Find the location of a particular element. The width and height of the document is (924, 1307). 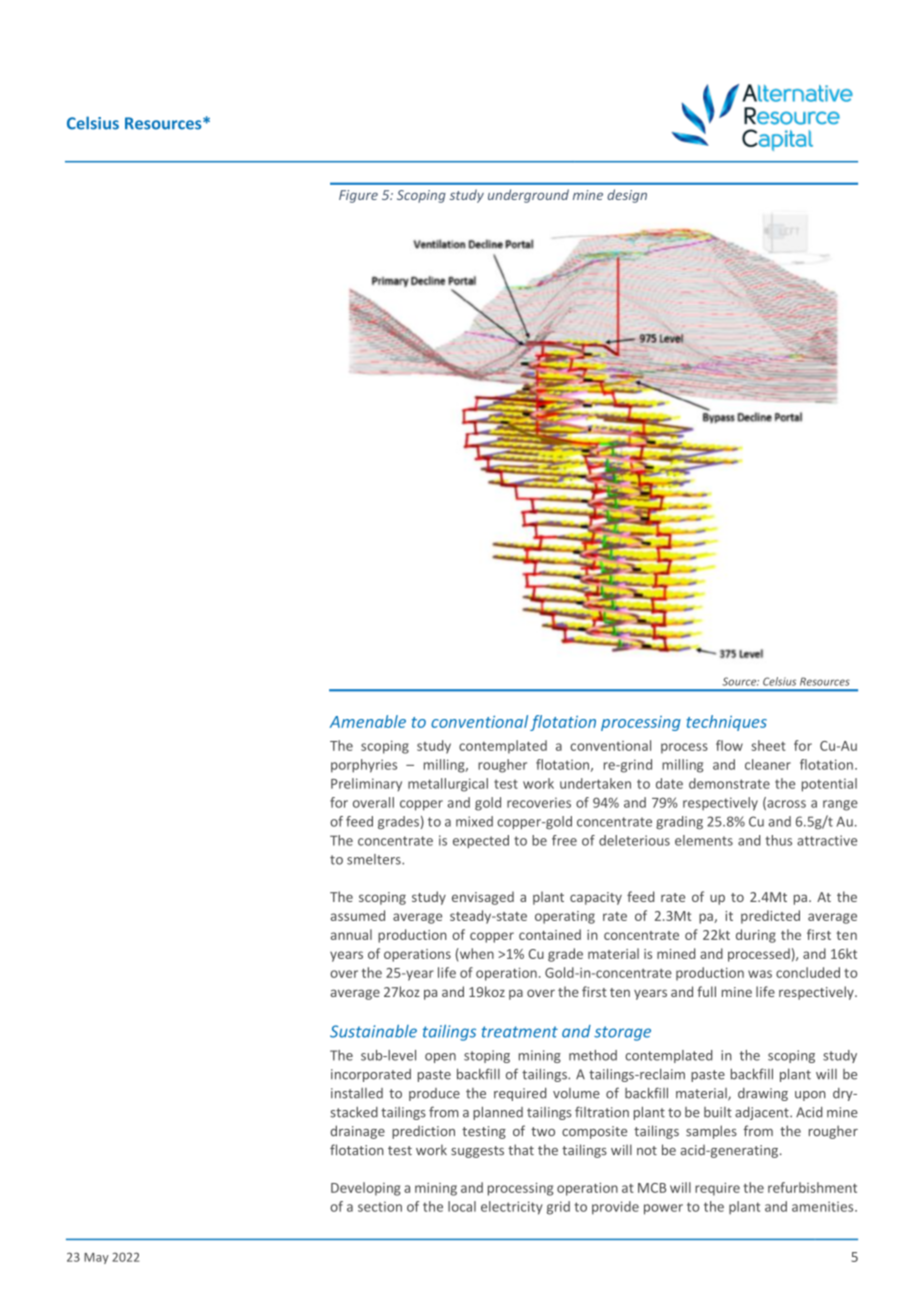

underground is located at coordinates (528, 196).
